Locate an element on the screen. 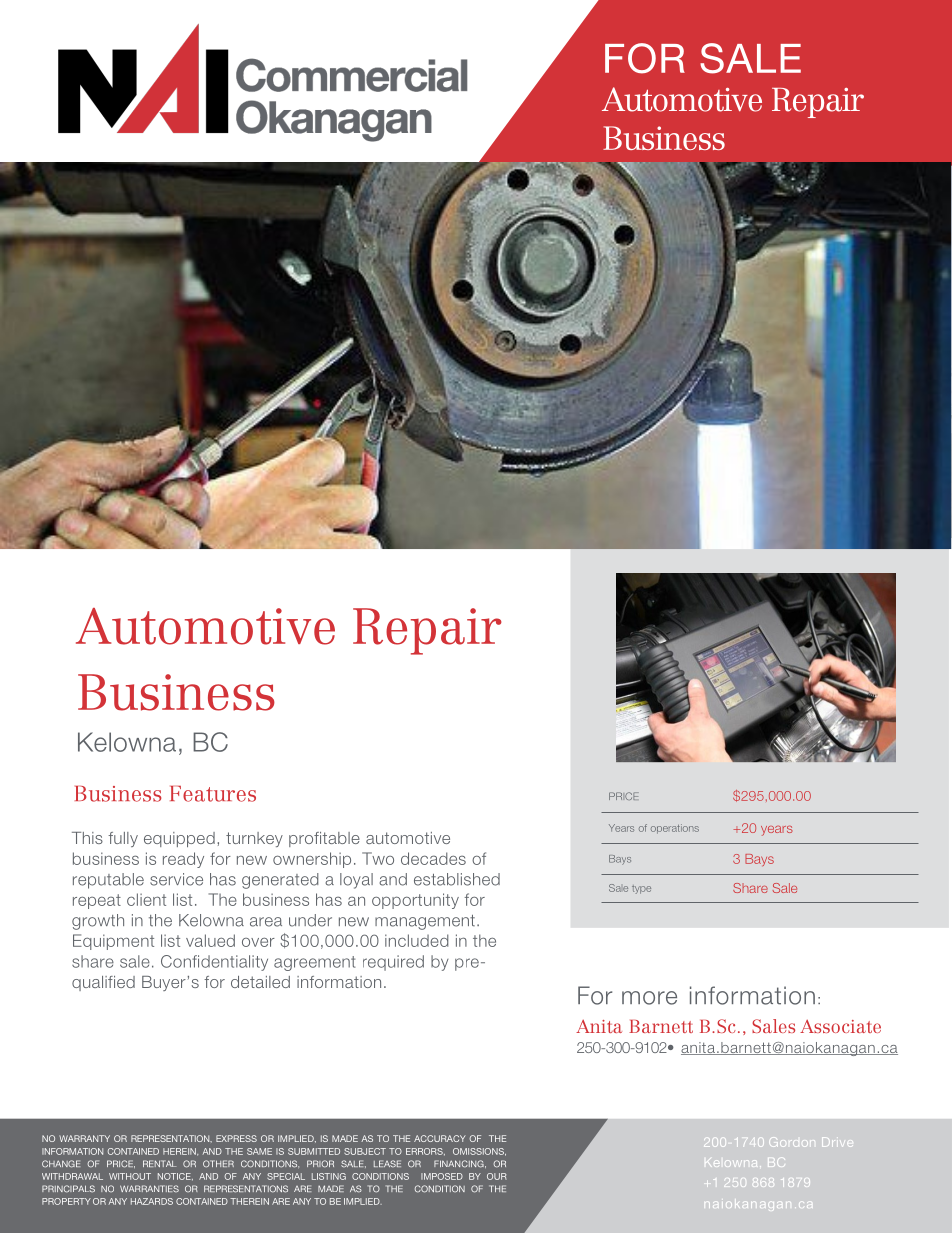 The height and width of the screenshot is (1233, 952). profitable is located at coordinates (324, 839).
